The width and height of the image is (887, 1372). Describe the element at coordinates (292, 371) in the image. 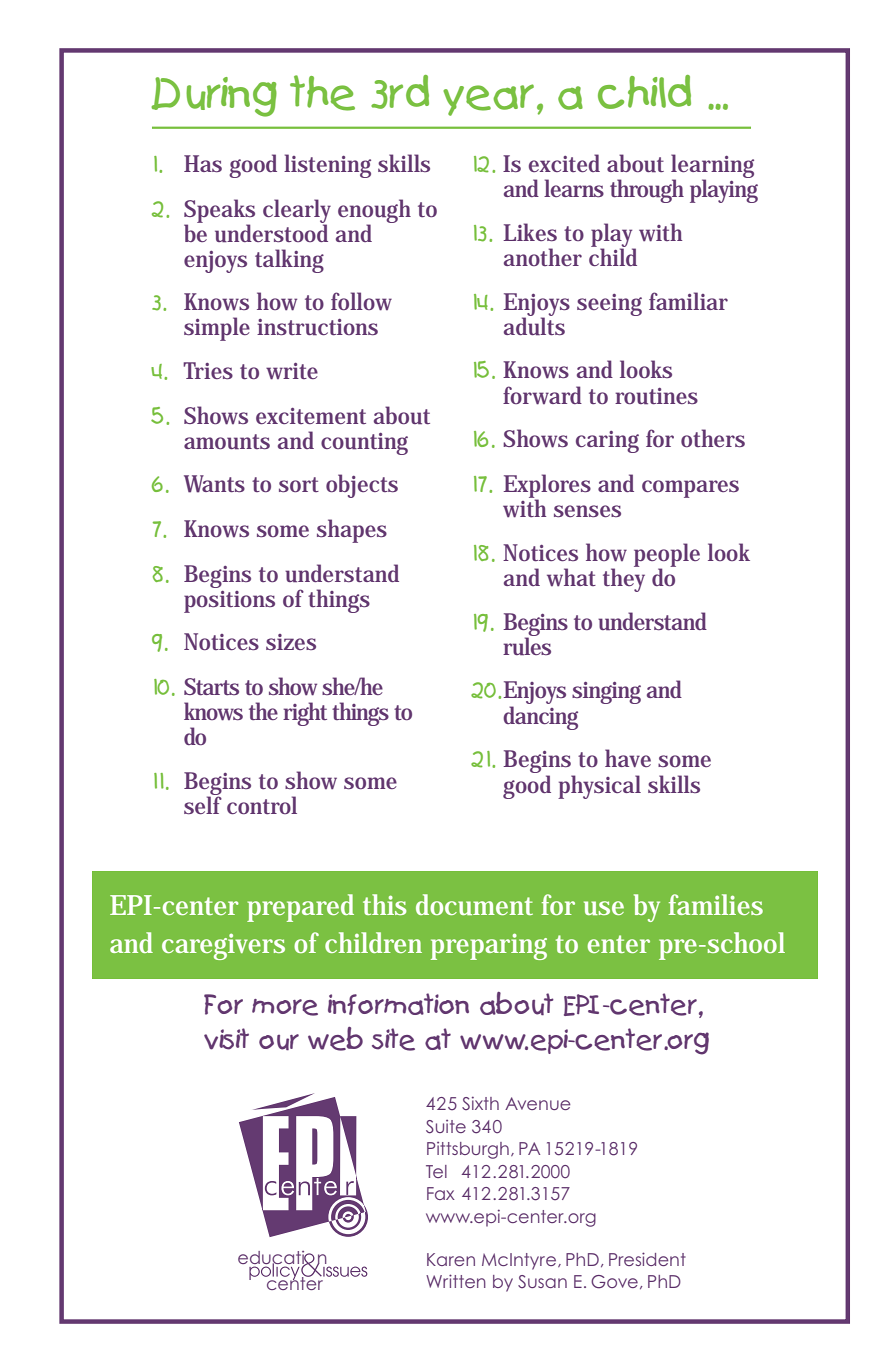

I see `write` at that location.
